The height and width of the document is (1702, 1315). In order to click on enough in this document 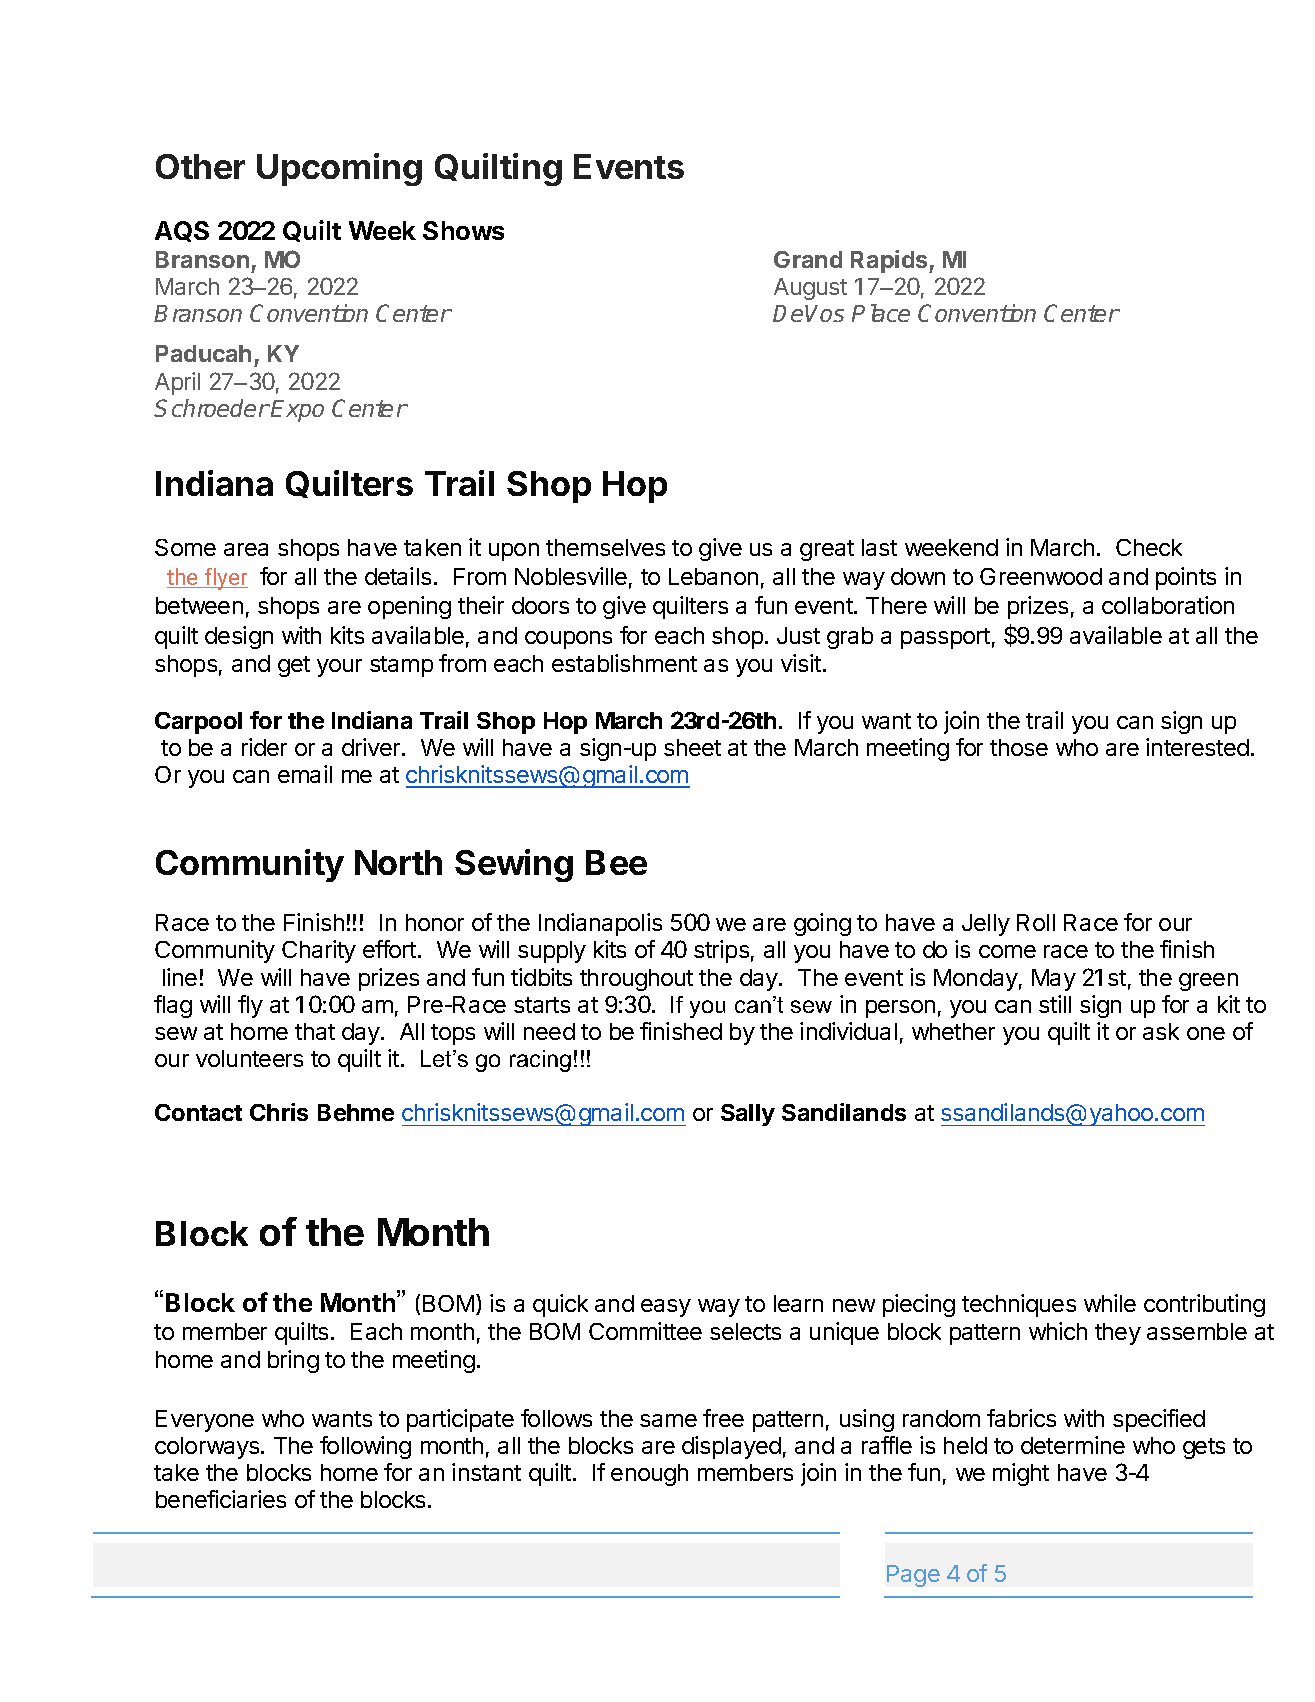, I will do `click(649, 1475)`.
